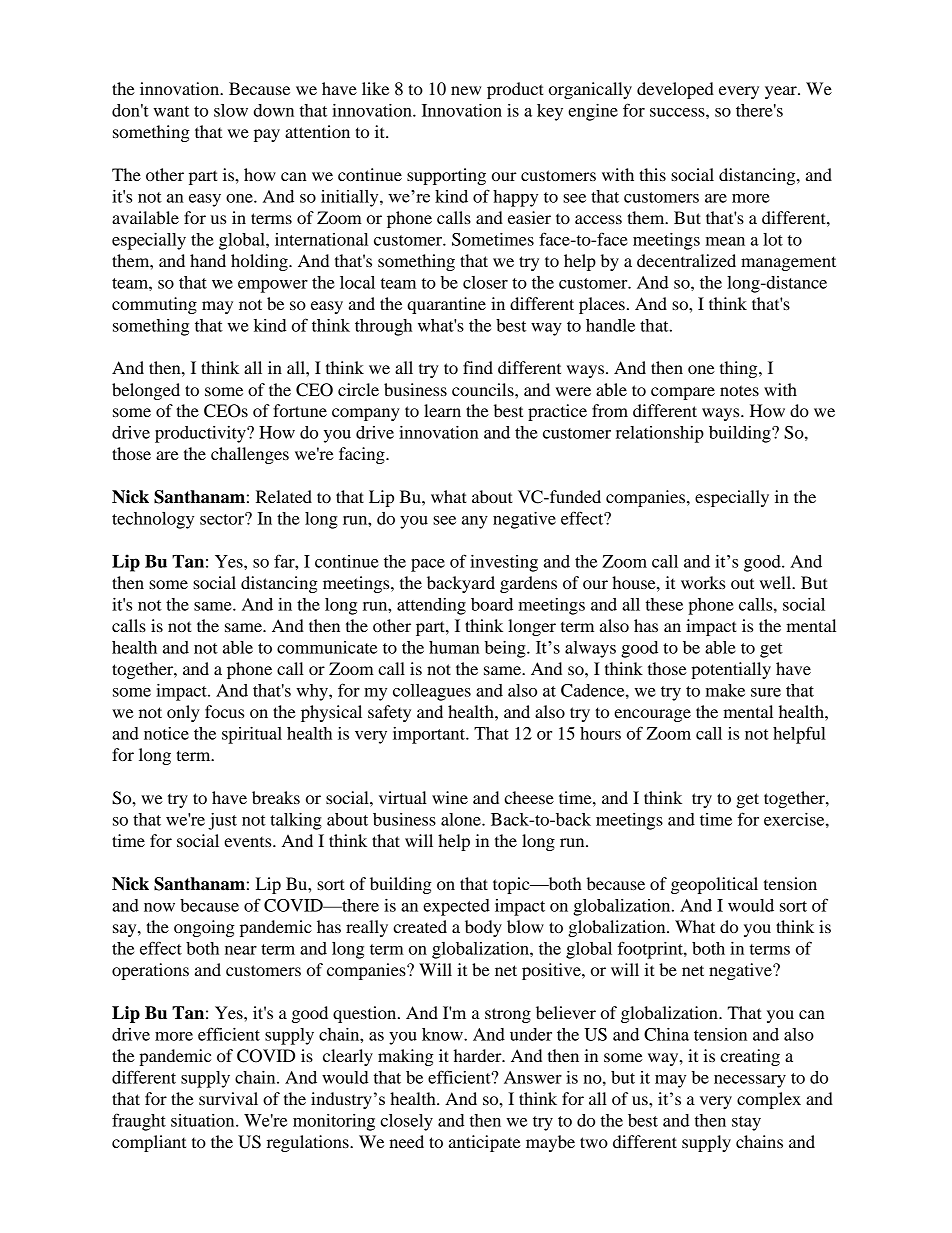 The width and height of the screenshot is (952, 1233). What do you see at coordinates (456, 907) in the screenshot?
I see `expected` at bounding box center [456, 907].
